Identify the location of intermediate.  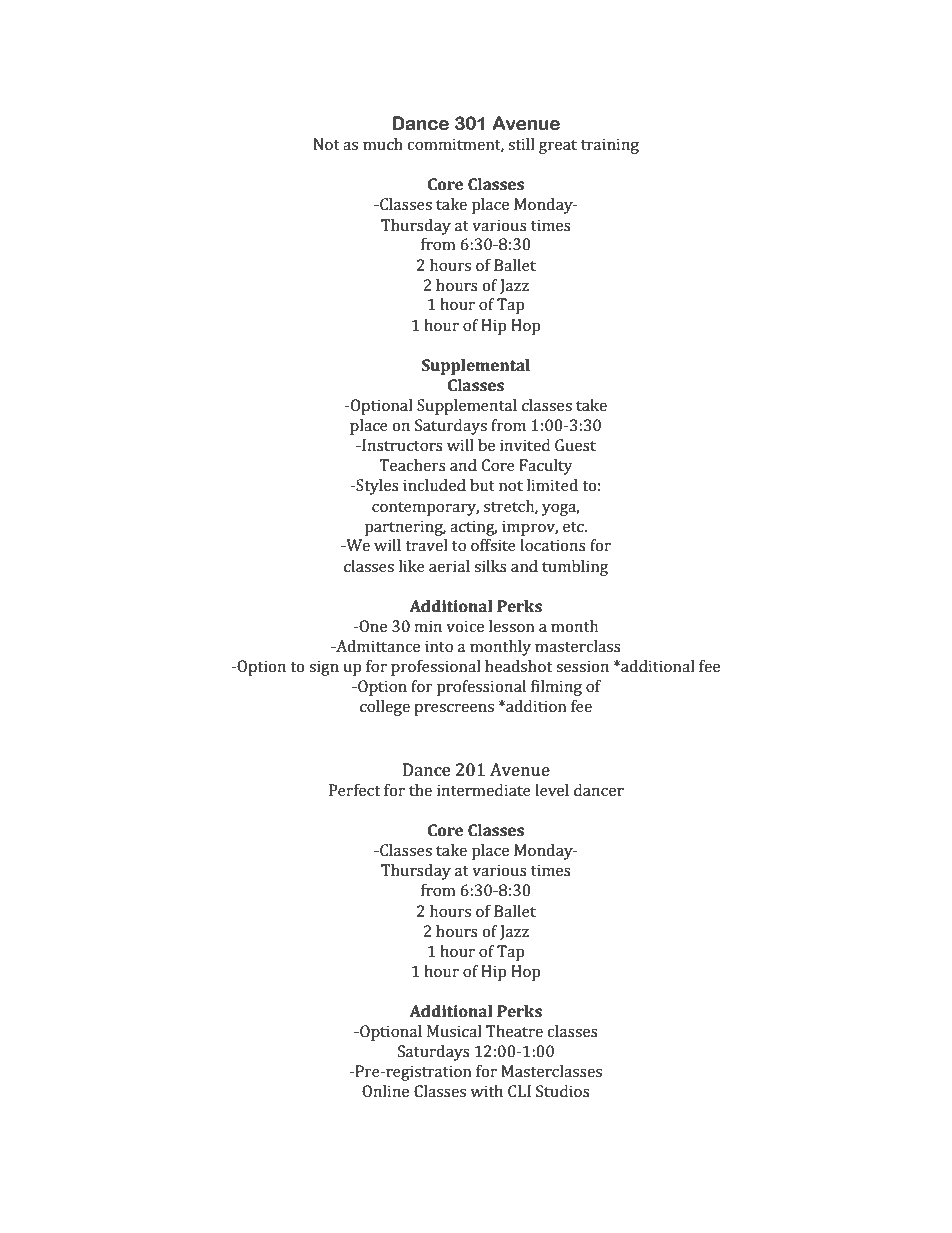
(484, 790).
